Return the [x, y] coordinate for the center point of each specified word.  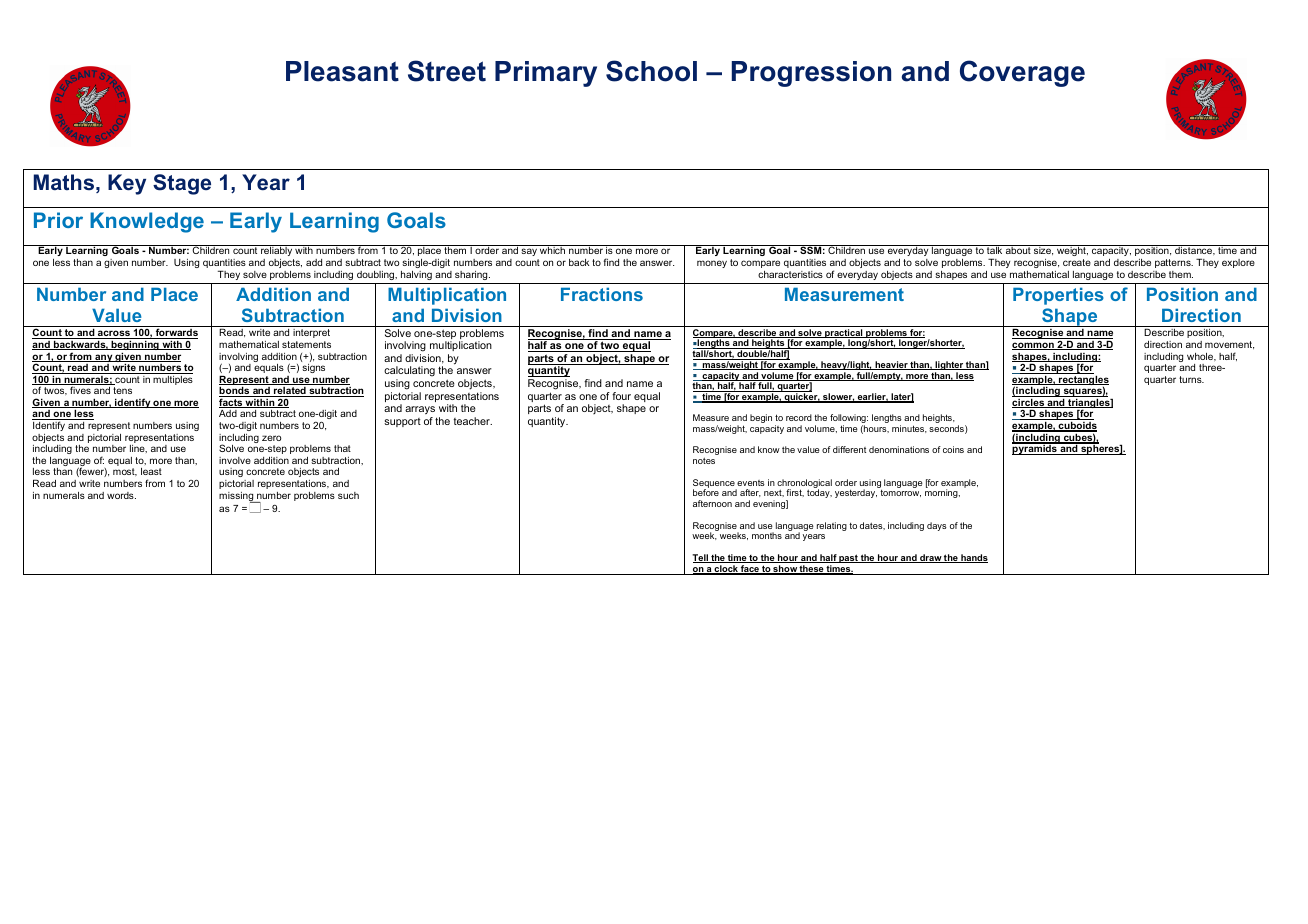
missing [237, 497]
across [114, 334]
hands [973, 558]
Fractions [602, 294]
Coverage [1022, 73]
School [651, 71]
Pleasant [342, 71]
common [1034, 346]
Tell [701, 558]
